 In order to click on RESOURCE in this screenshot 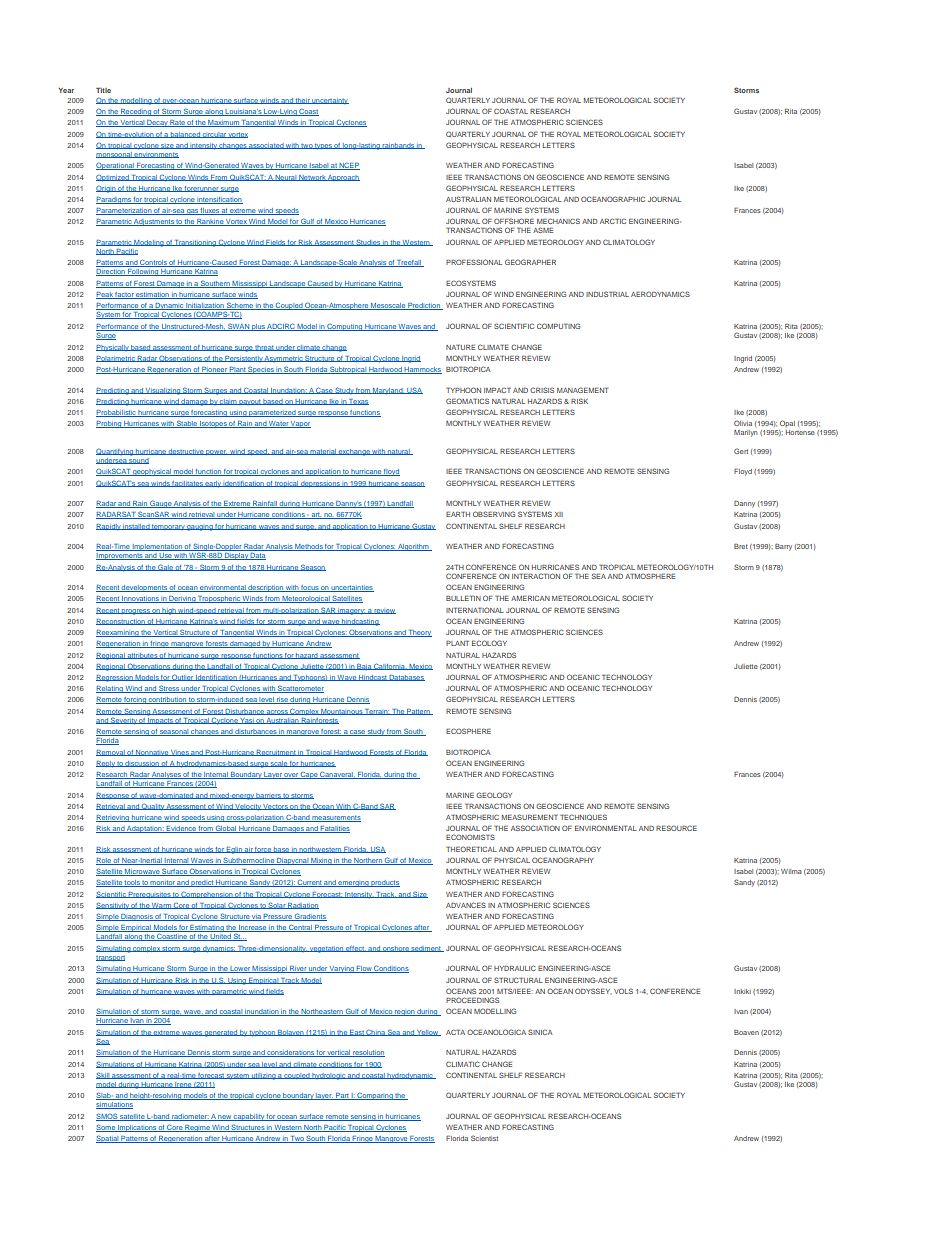, I will do `click(676, 828)`.
